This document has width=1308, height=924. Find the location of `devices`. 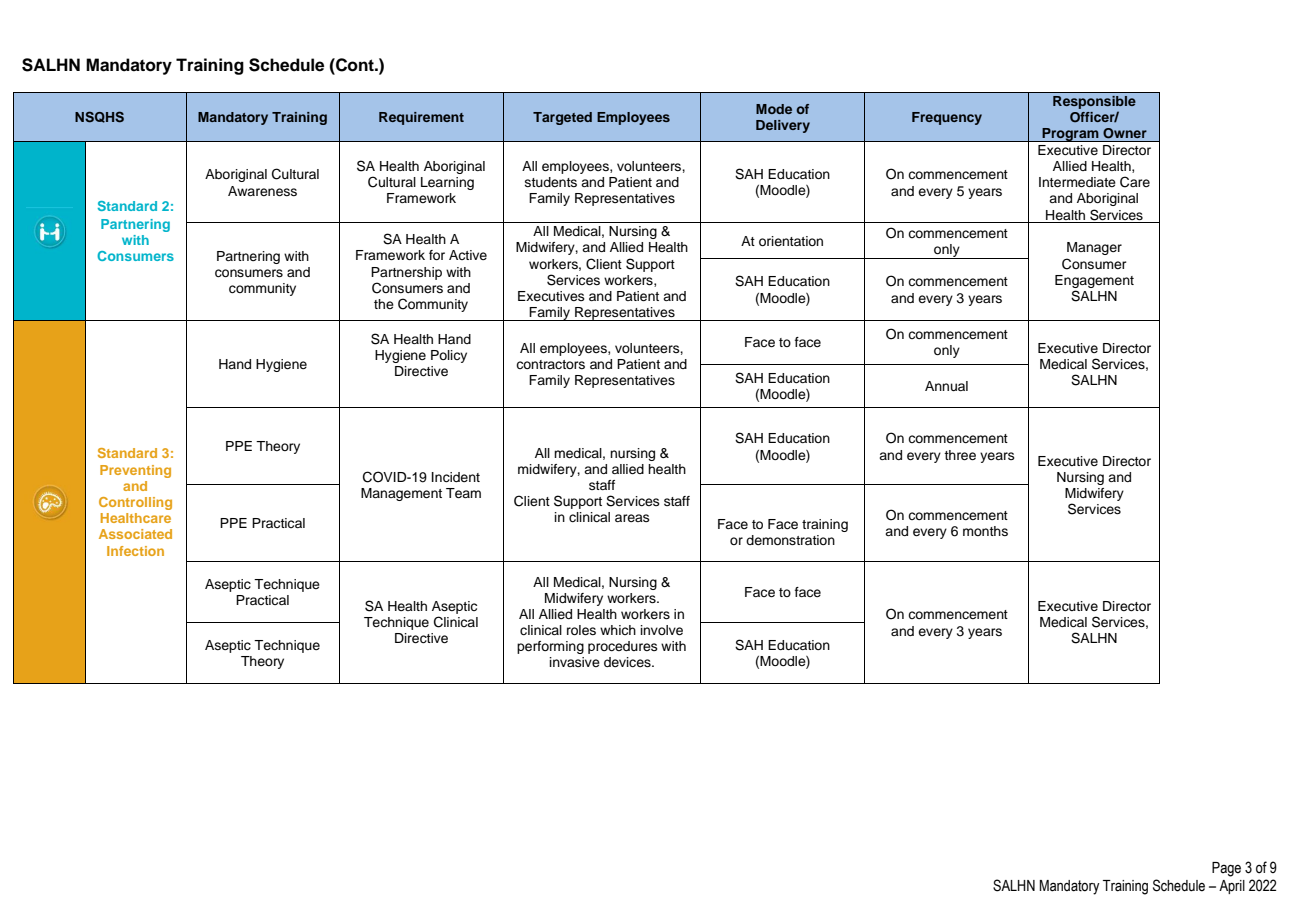

devices is located at coordinates (628, 662).
